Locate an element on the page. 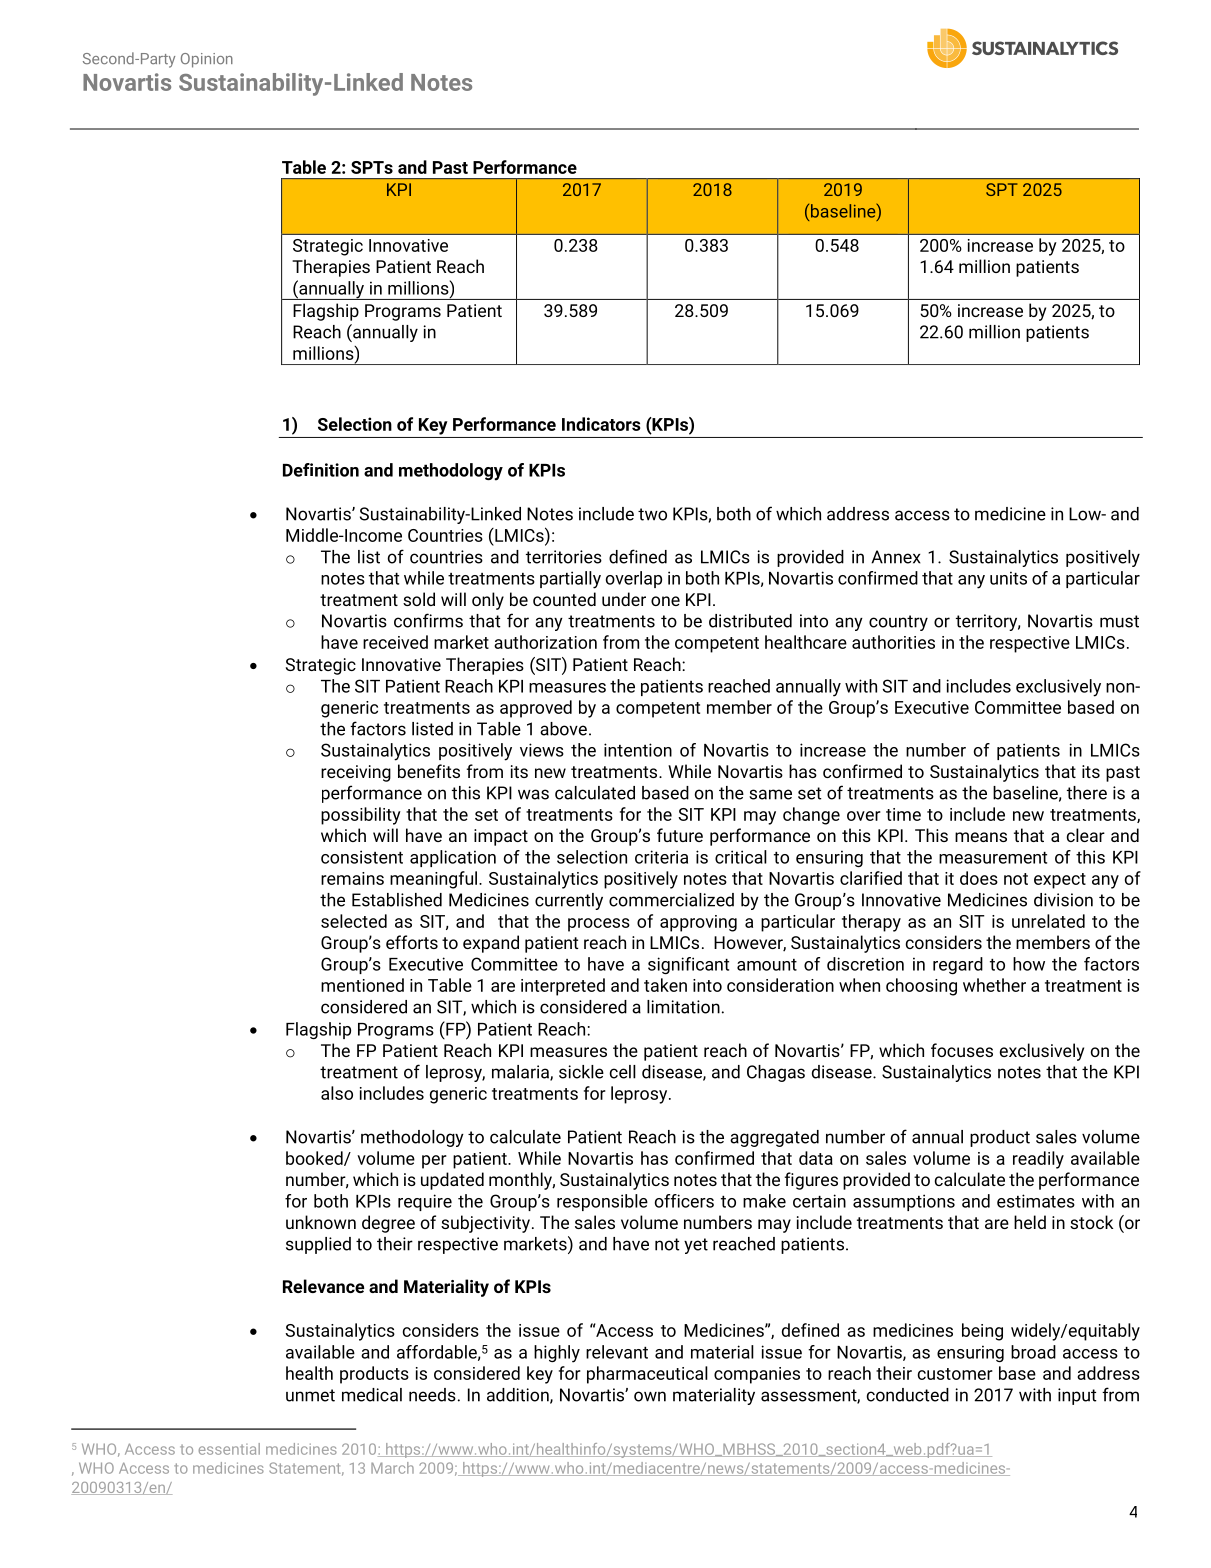  focuses is located at coordinates (962, 1050).
